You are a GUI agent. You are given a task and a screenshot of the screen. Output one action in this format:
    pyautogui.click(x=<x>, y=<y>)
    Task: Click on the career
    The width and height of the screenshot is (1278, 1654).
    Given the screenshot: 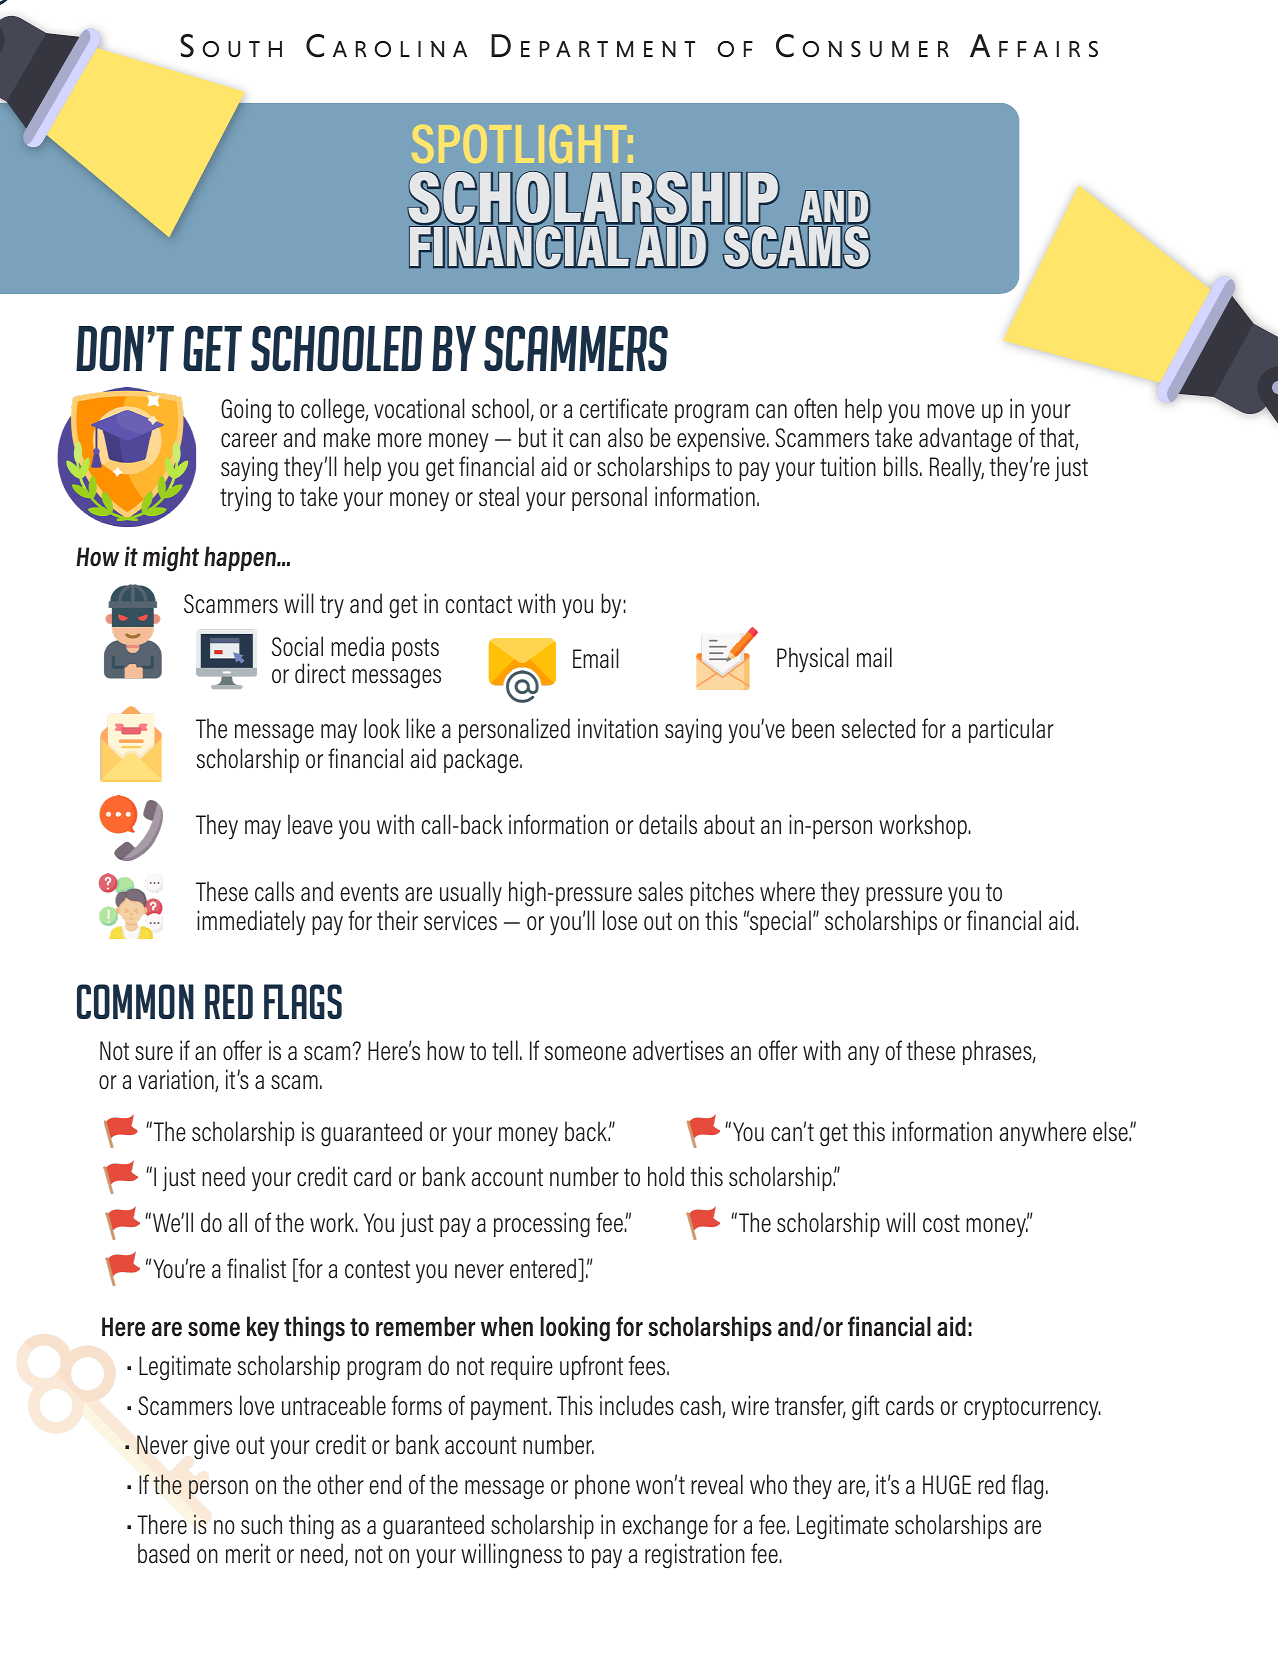 What is the action you would take?
    pyautogui.click(x=249, y=440)
